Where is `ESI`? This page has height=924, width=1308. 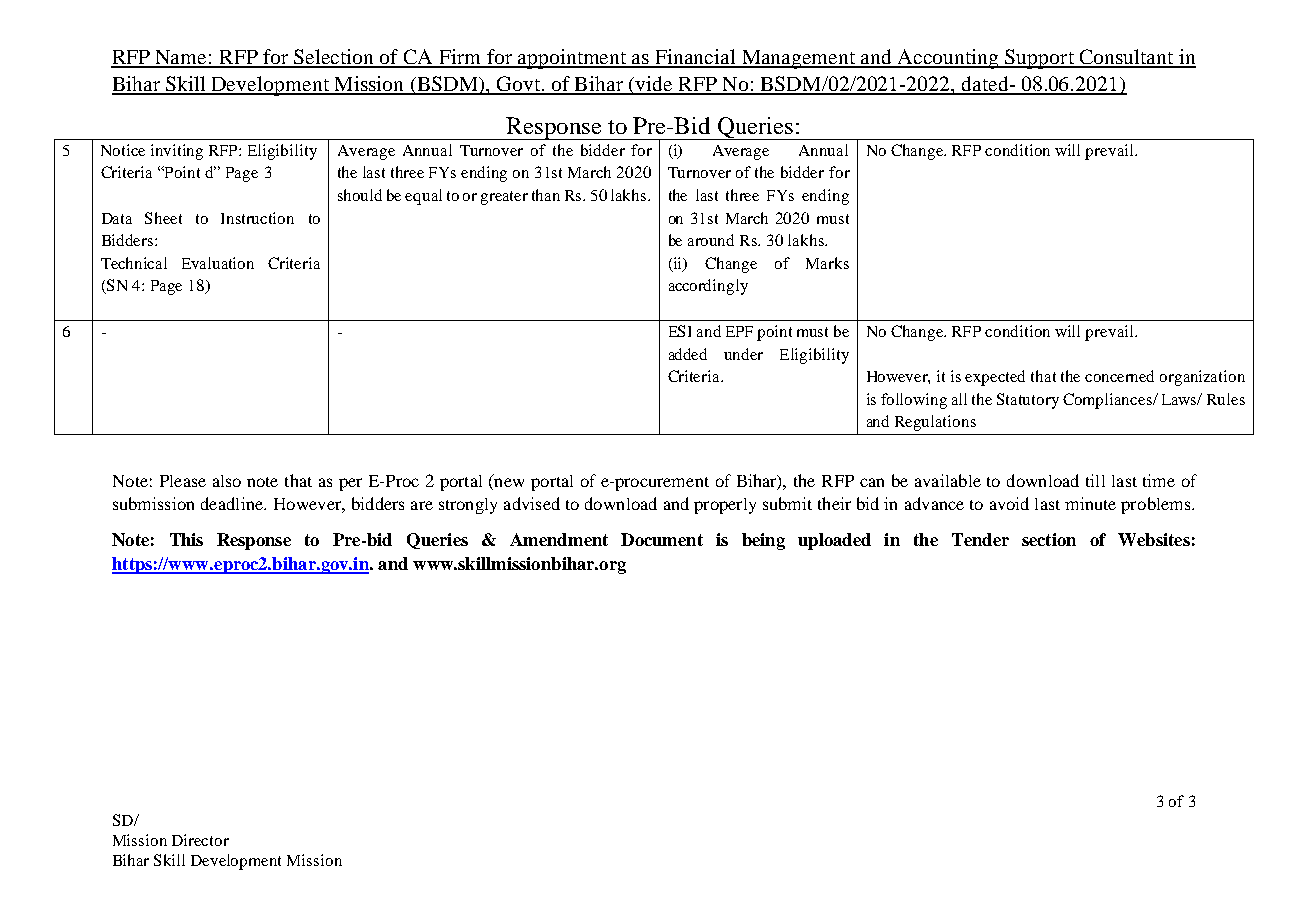
ESI is located at coordinates (680, 331).
